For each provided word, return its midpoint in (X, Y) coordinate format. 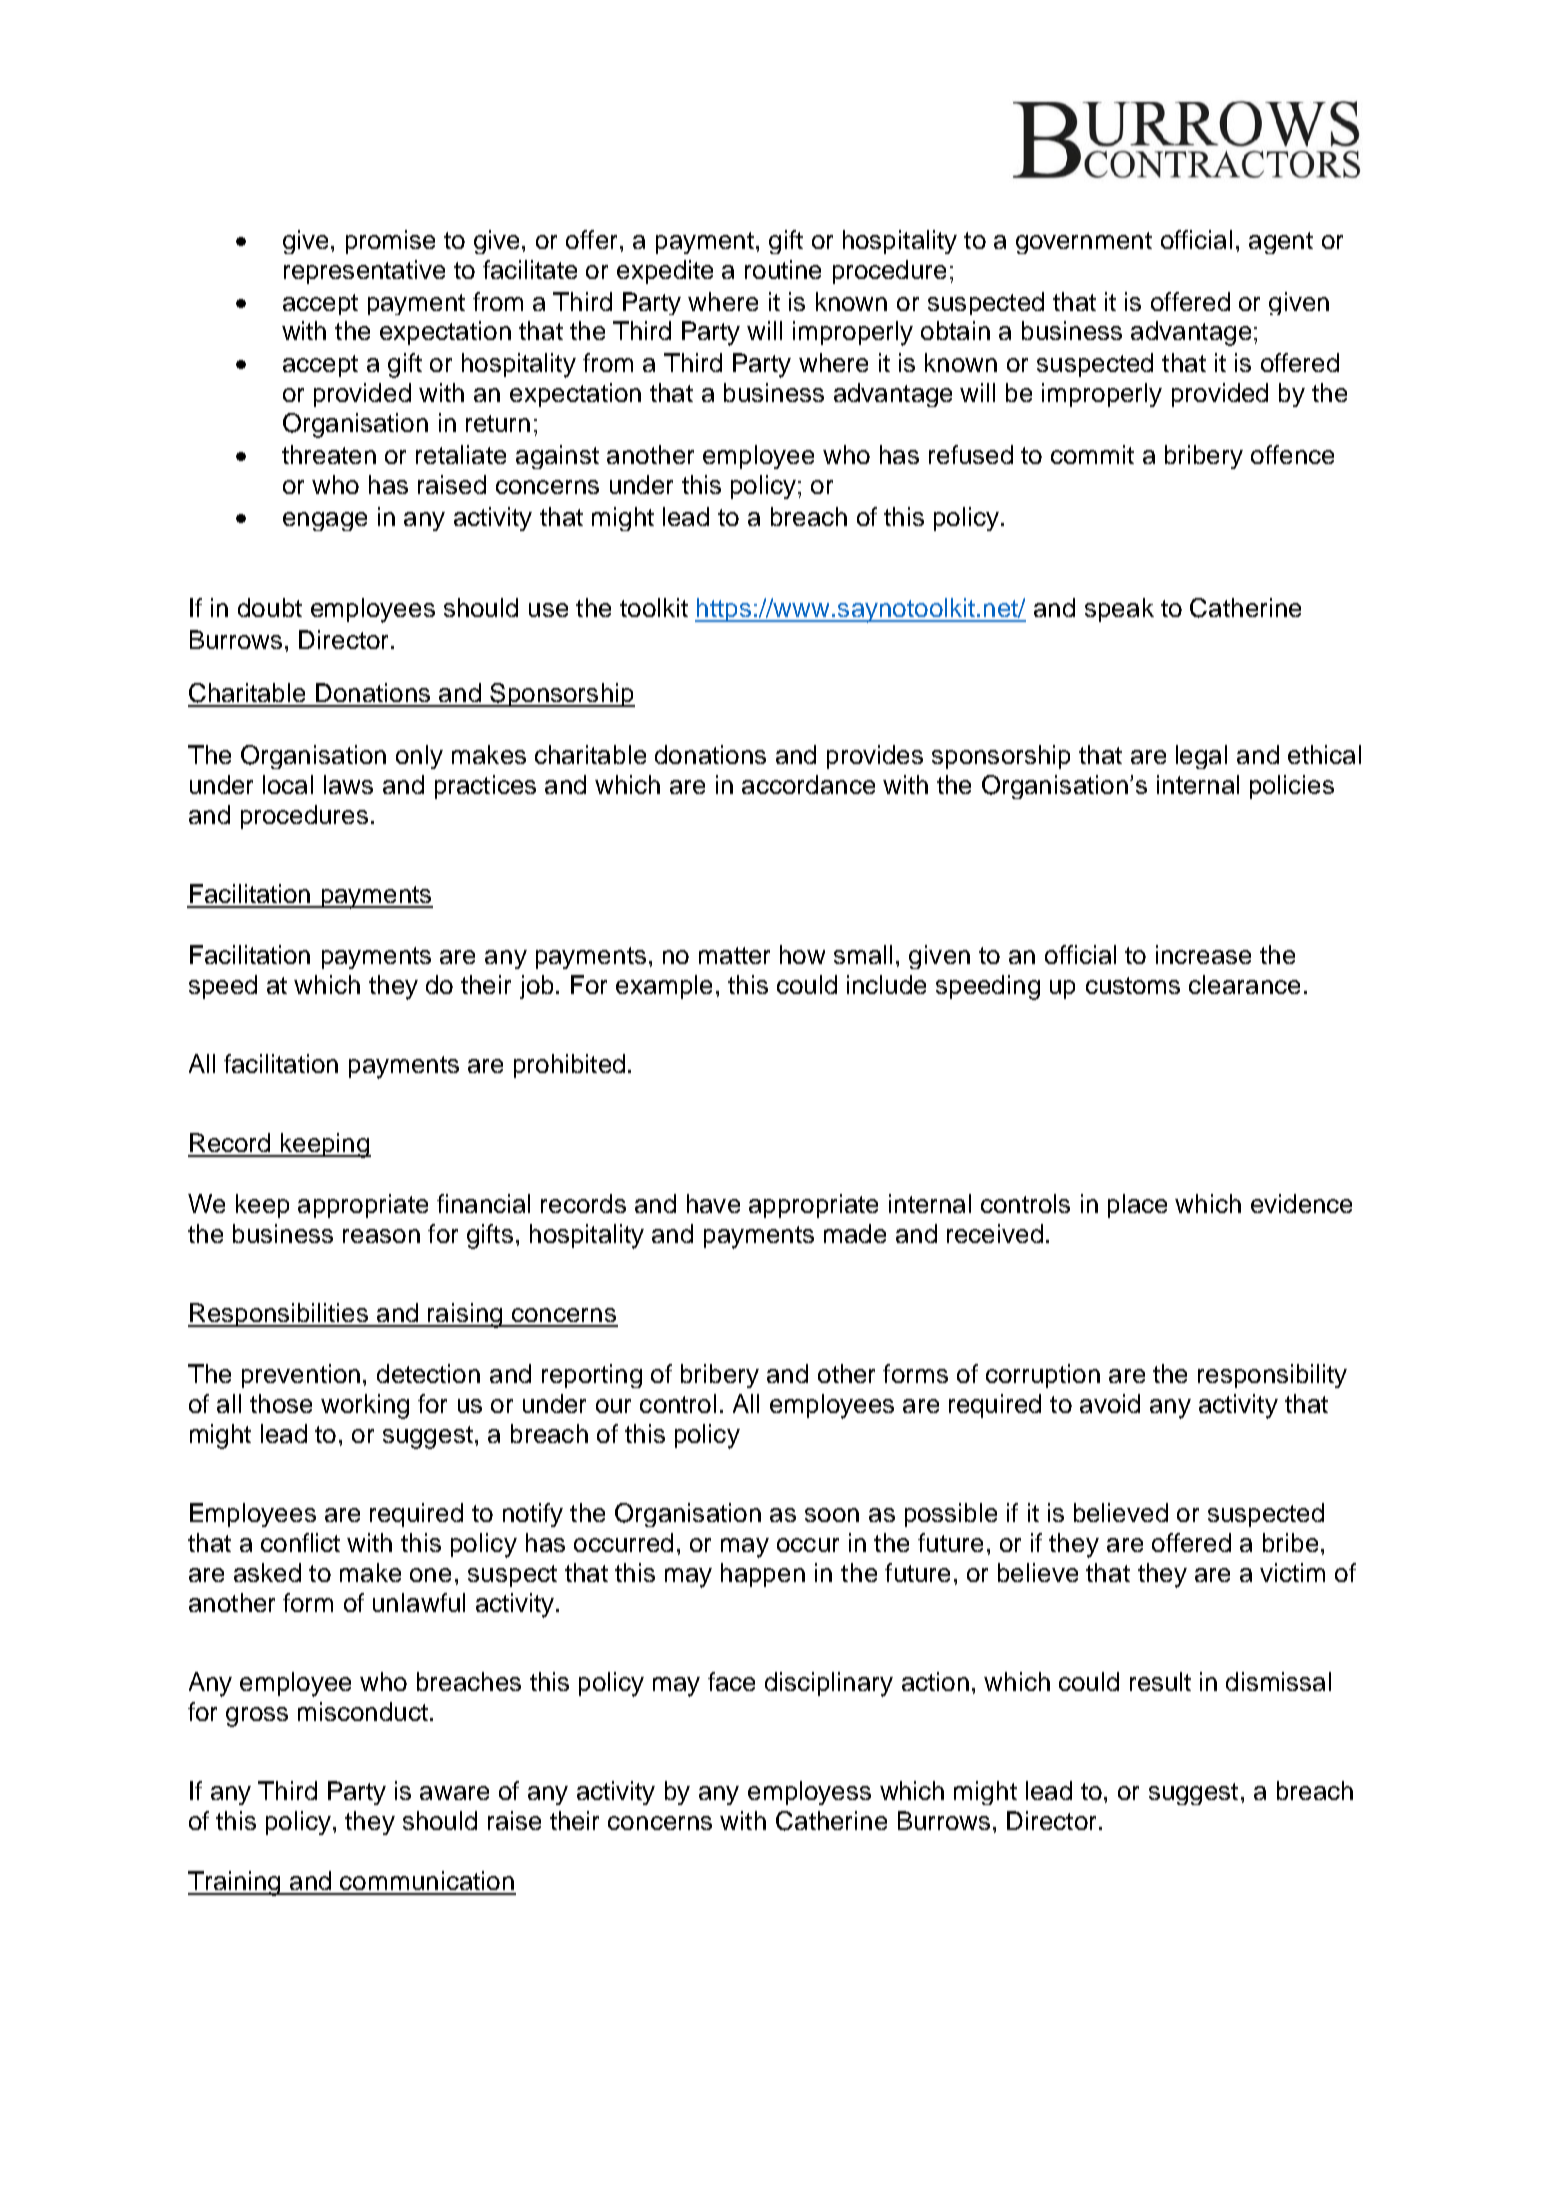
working (365, 1406)
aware (454, 1793)
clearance (1244, 984)
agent (1281, 243)
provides (875, 757)
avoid (1110, 1403)
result (1160, 1681)
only (419, 757)
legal (1201, 757)
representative (364, 272)
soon (832, 1515)
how (802, 954)
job (536, 987)
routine (783, 269)
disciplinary (829, 1684)
